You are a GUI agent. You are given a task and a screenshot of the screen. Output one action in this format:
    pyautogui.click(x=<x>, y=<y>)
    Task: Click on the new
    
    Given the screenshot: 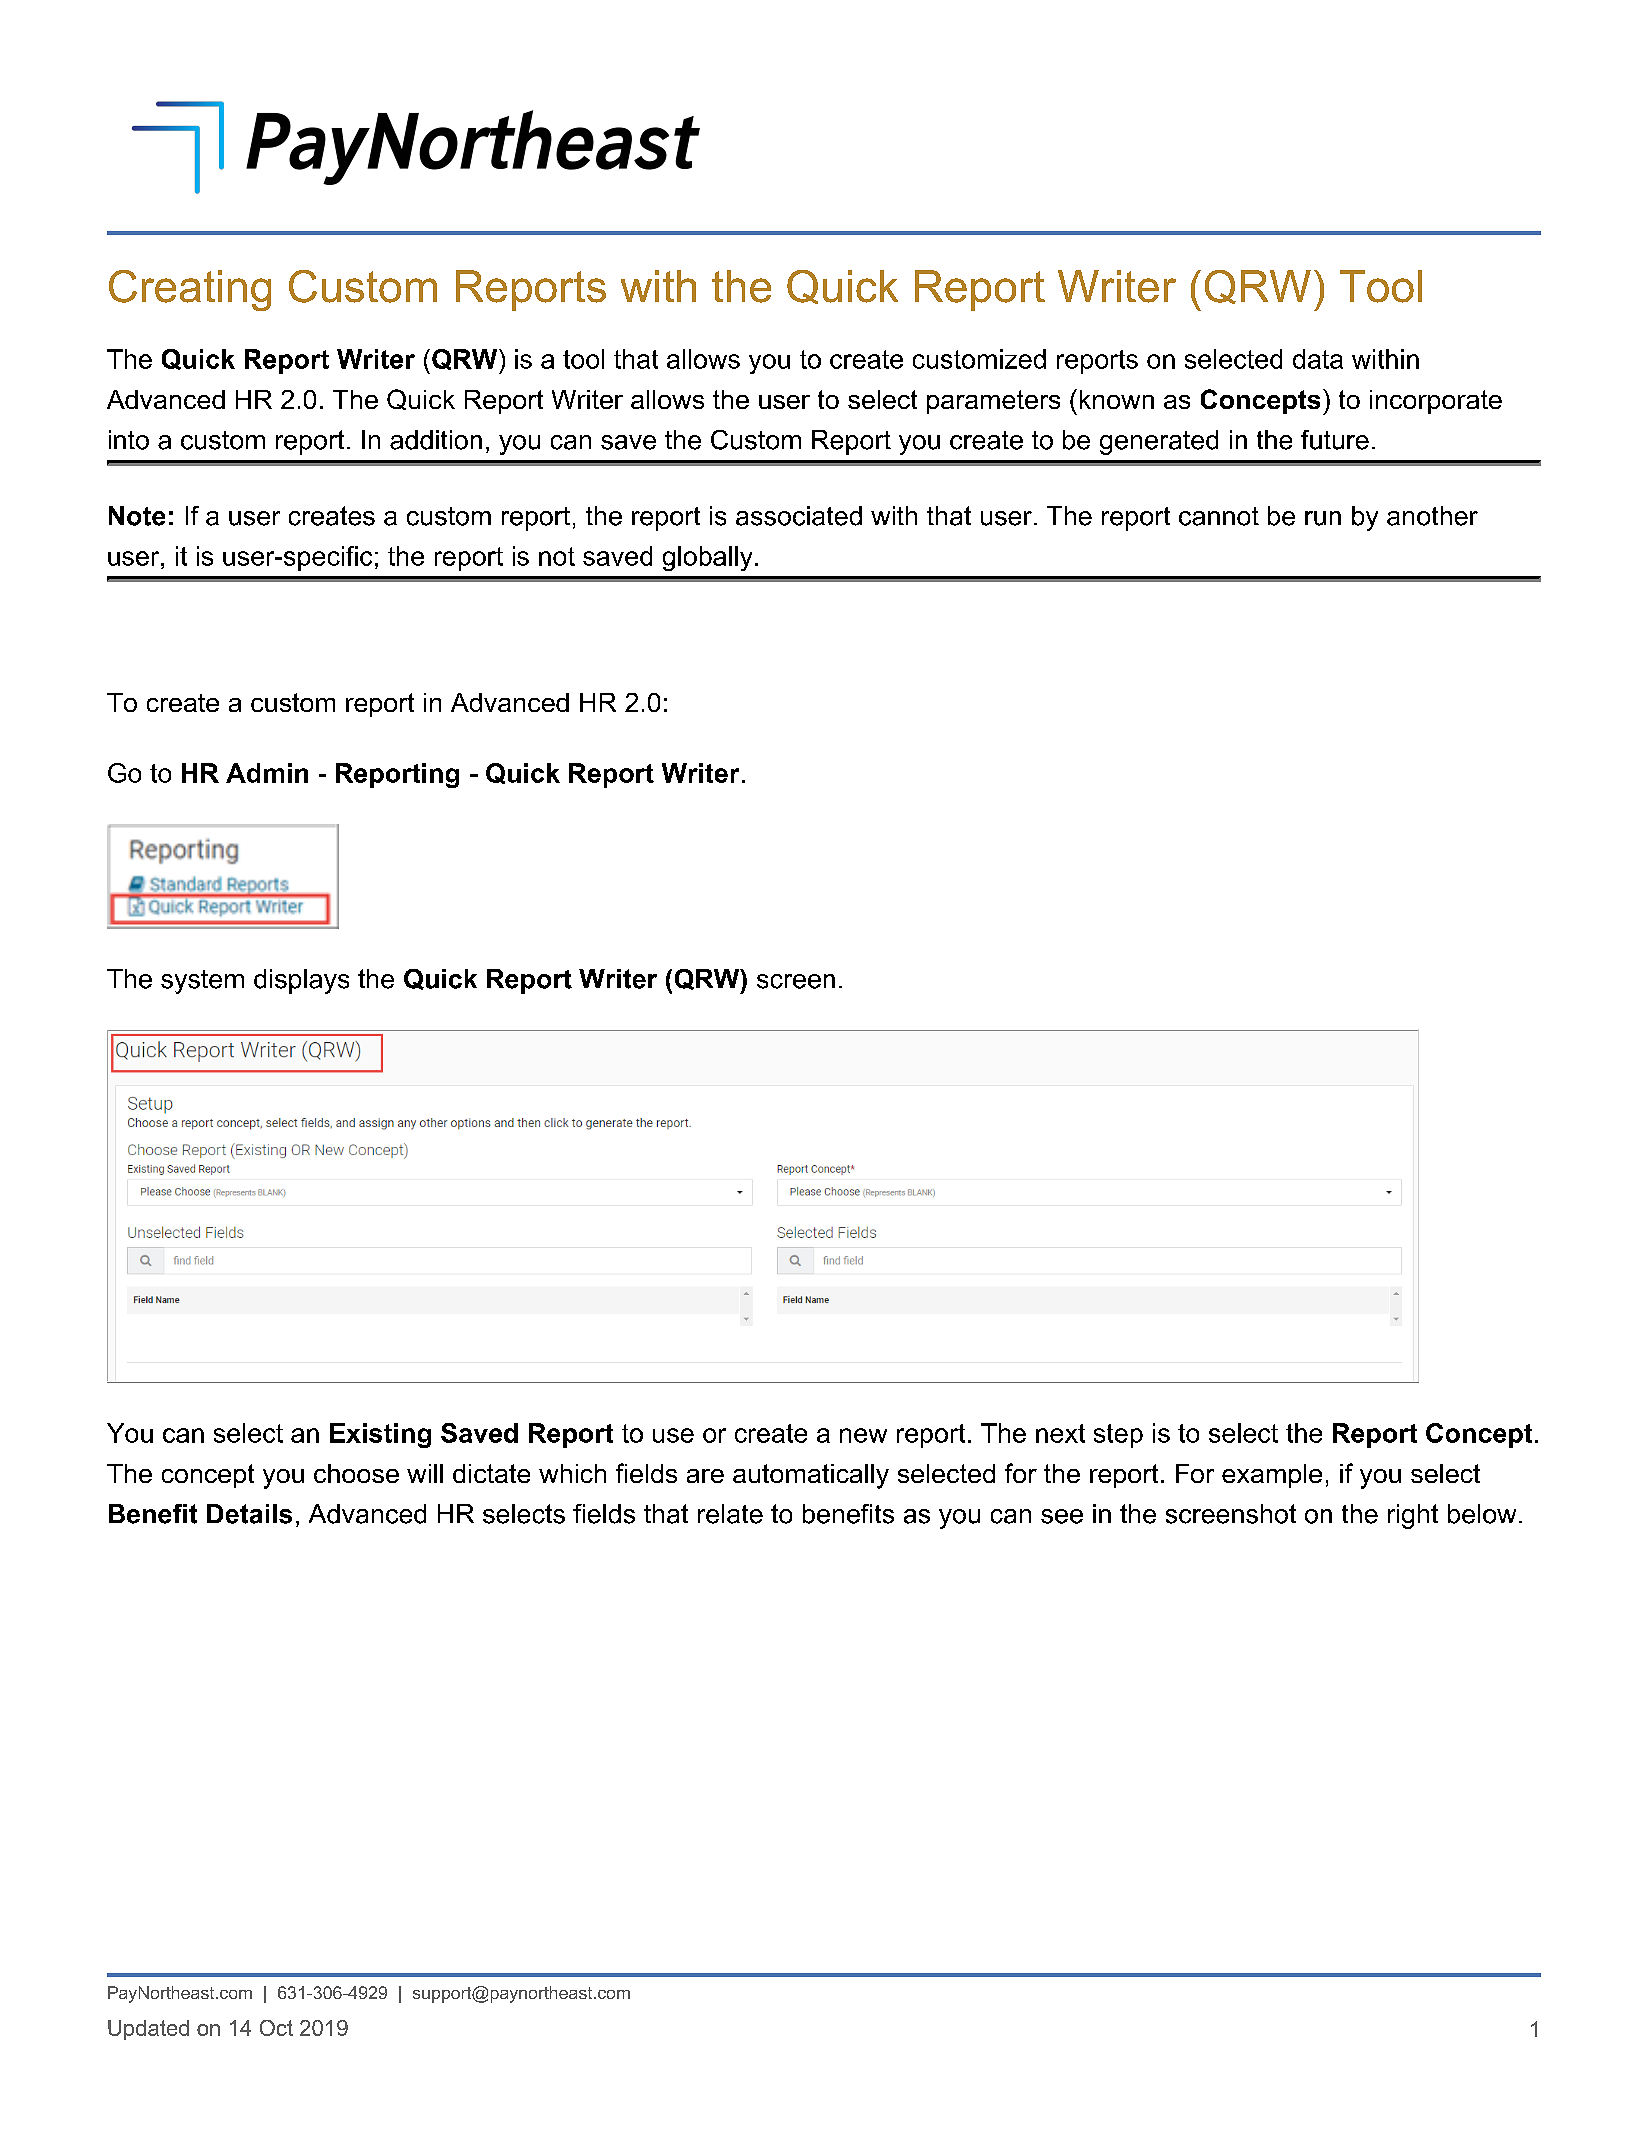 What is the action you would take?
    pyautogui.click(x=863, y=1435)
